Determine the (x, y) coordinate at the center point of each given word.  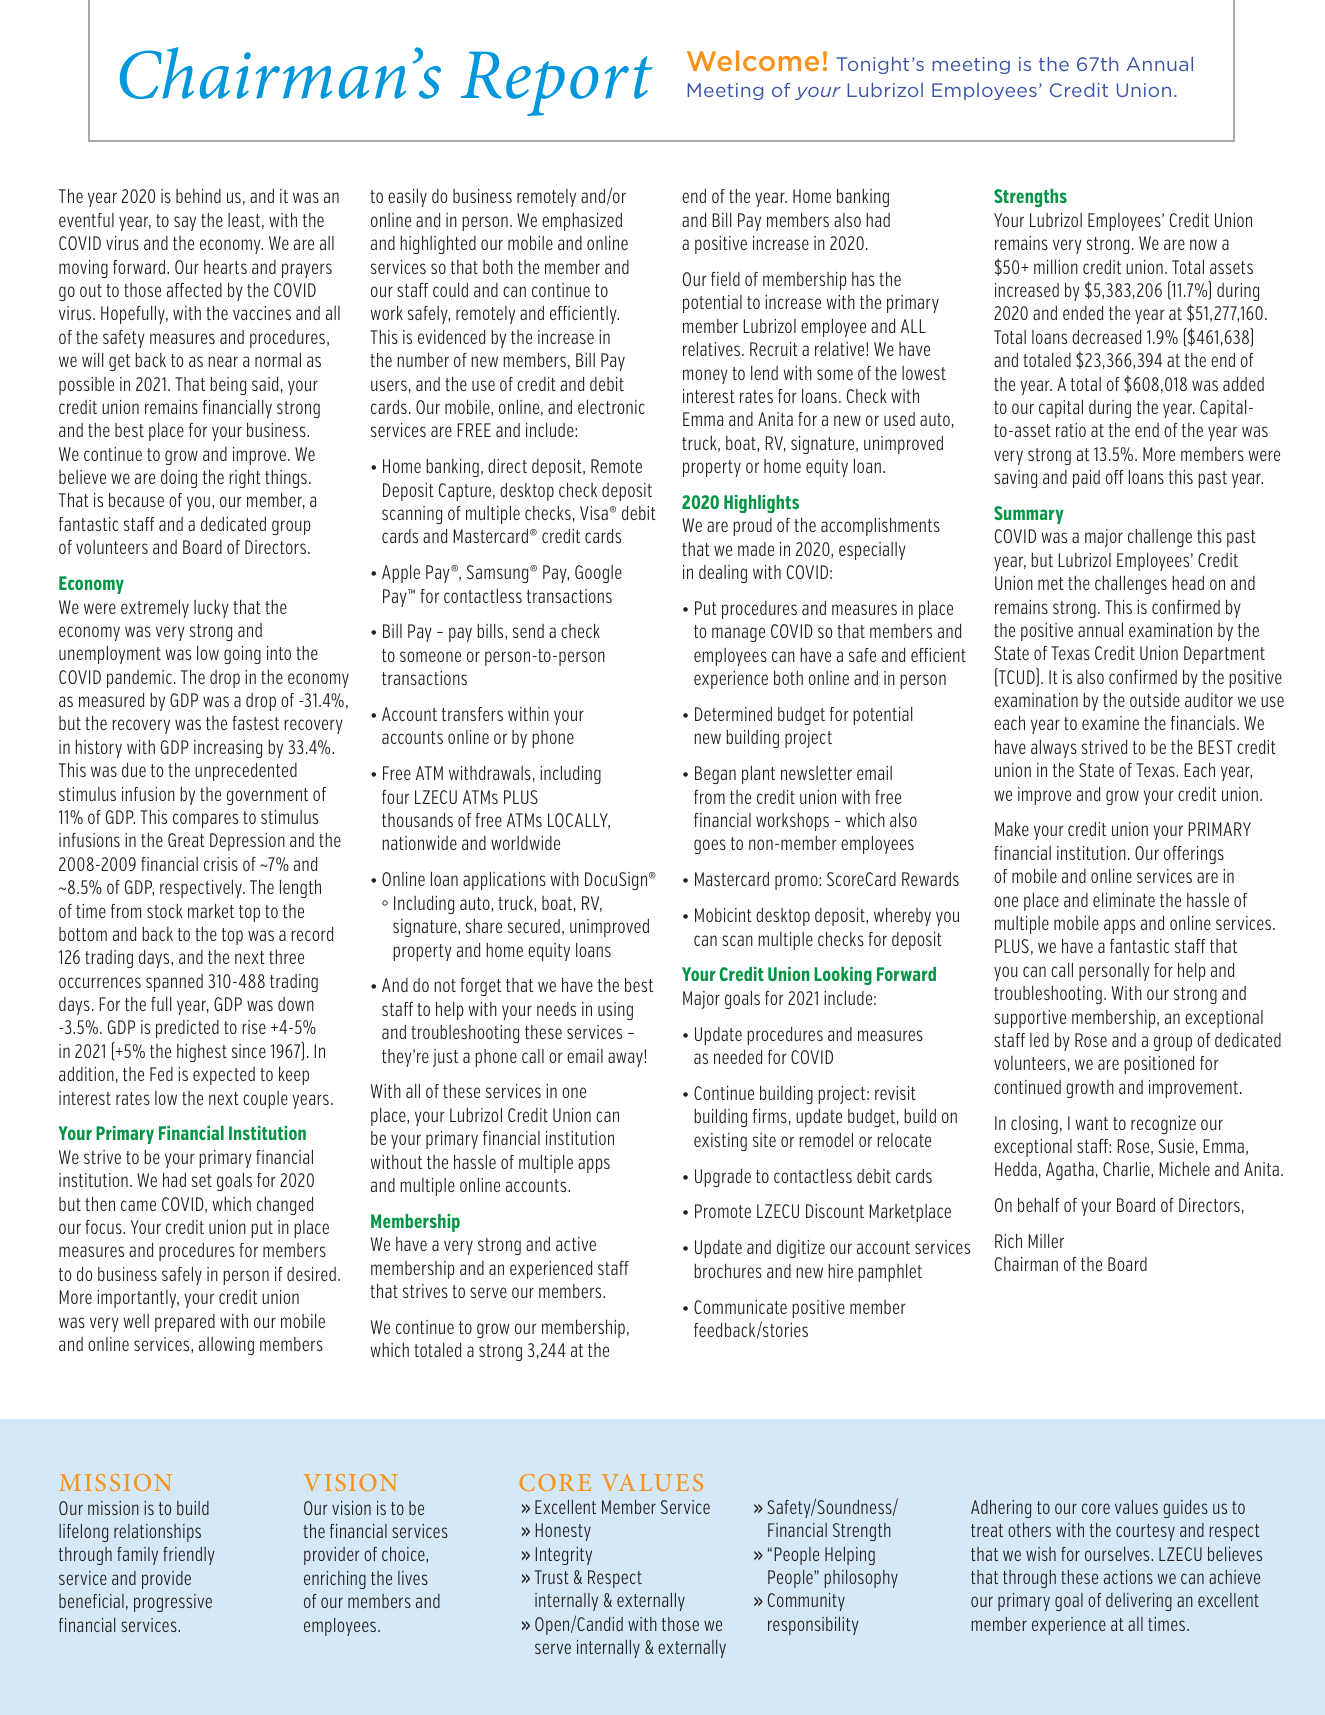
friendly (189, 1556)
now (1203, 244)
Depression (247, 842)
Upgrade (723, 1178)
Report (557, 83)
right (245, 479)
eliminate (1124, 900)
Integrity (564, 1556)
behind (198, 196)
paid (1086, 479)
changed (285, 1206)
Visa (594, 513)
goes (710, 846)
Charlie (1127, 1170)
